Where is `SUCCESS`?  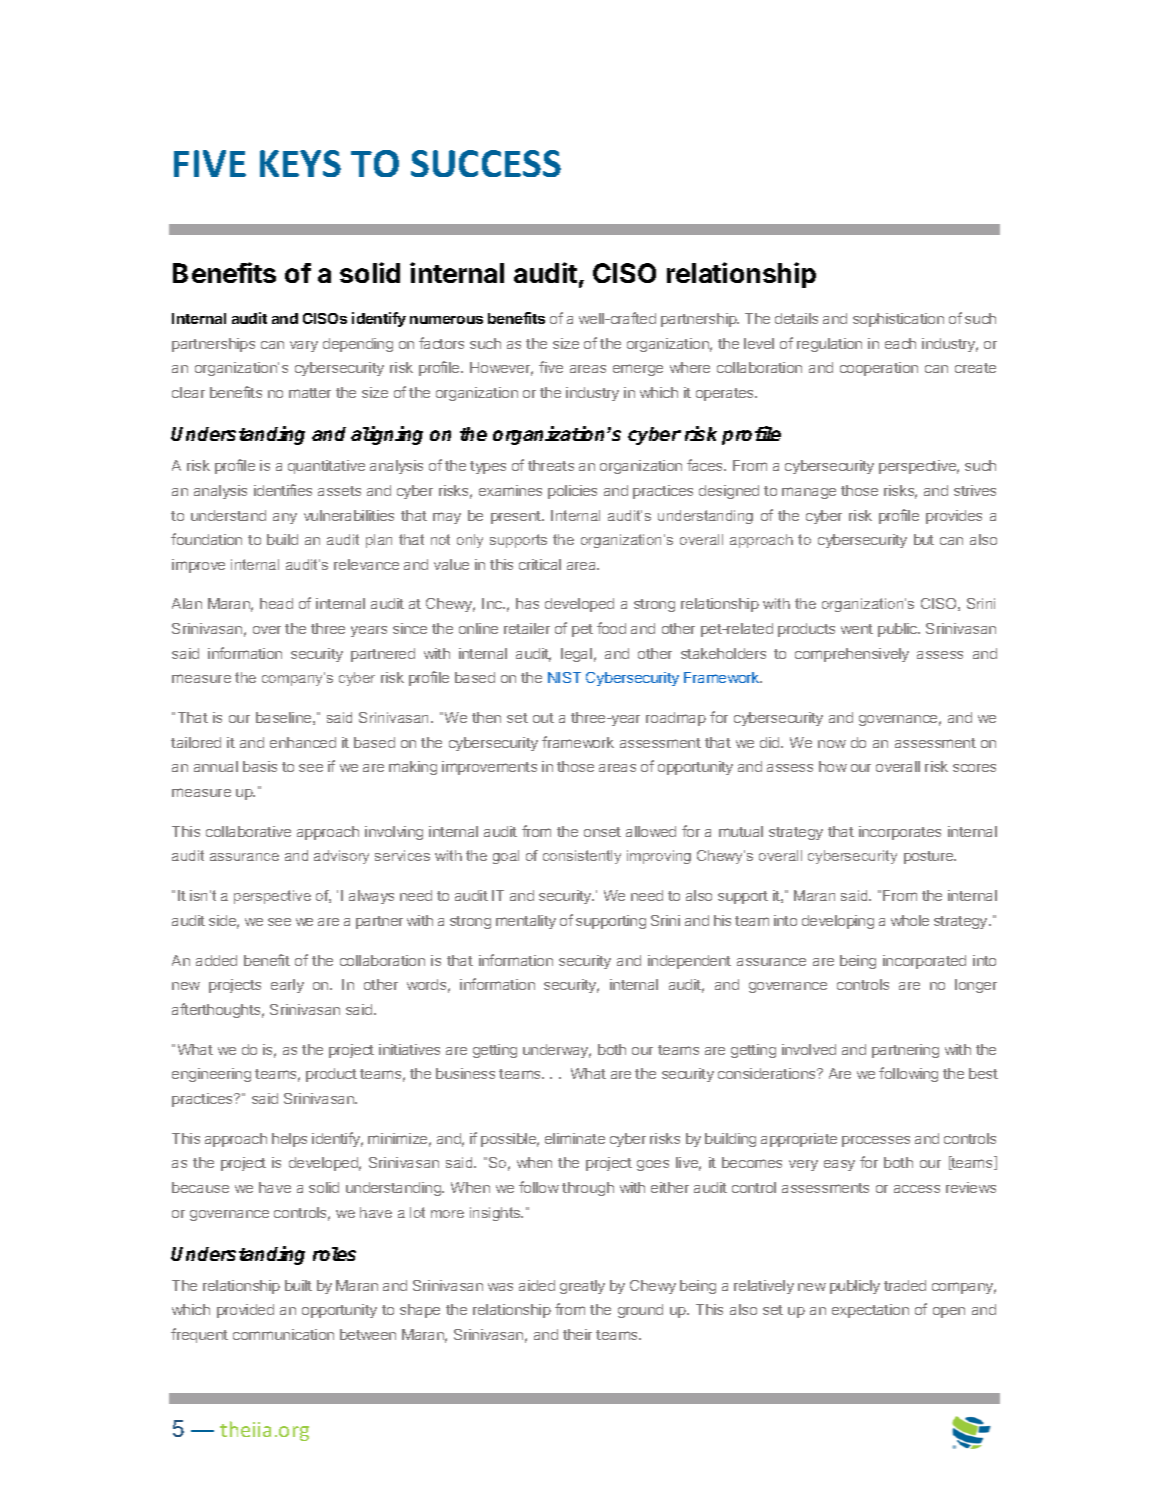
SUCCESS is located at coordinates (486, 163).
